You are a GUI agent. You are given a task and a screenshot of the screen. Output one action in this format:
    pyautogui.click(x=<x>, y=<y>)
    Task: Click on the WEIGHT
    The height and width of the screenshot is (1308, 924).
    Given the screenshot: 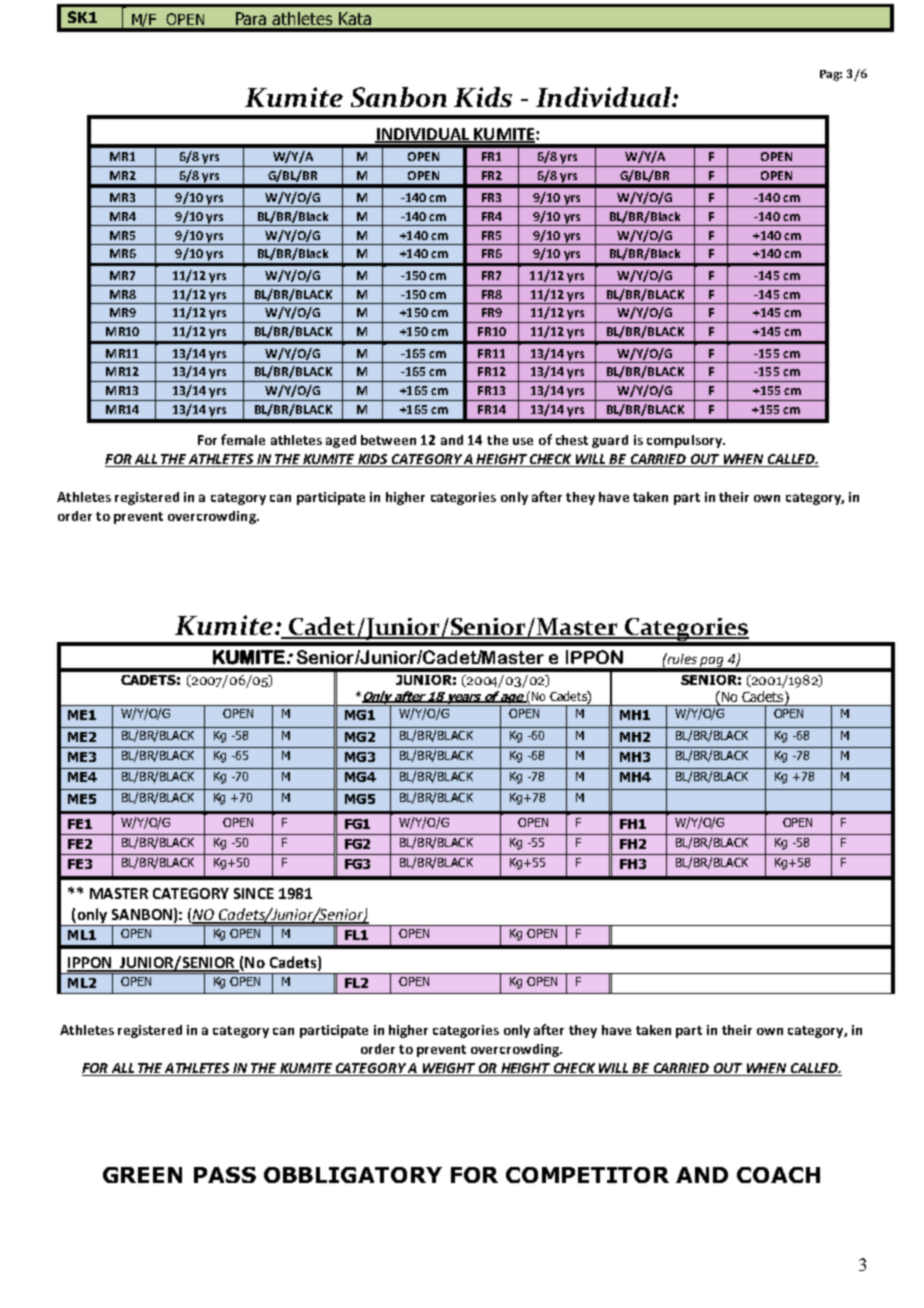 What is the action you would take?
    pyautogui.click(x=448, y=1069)
